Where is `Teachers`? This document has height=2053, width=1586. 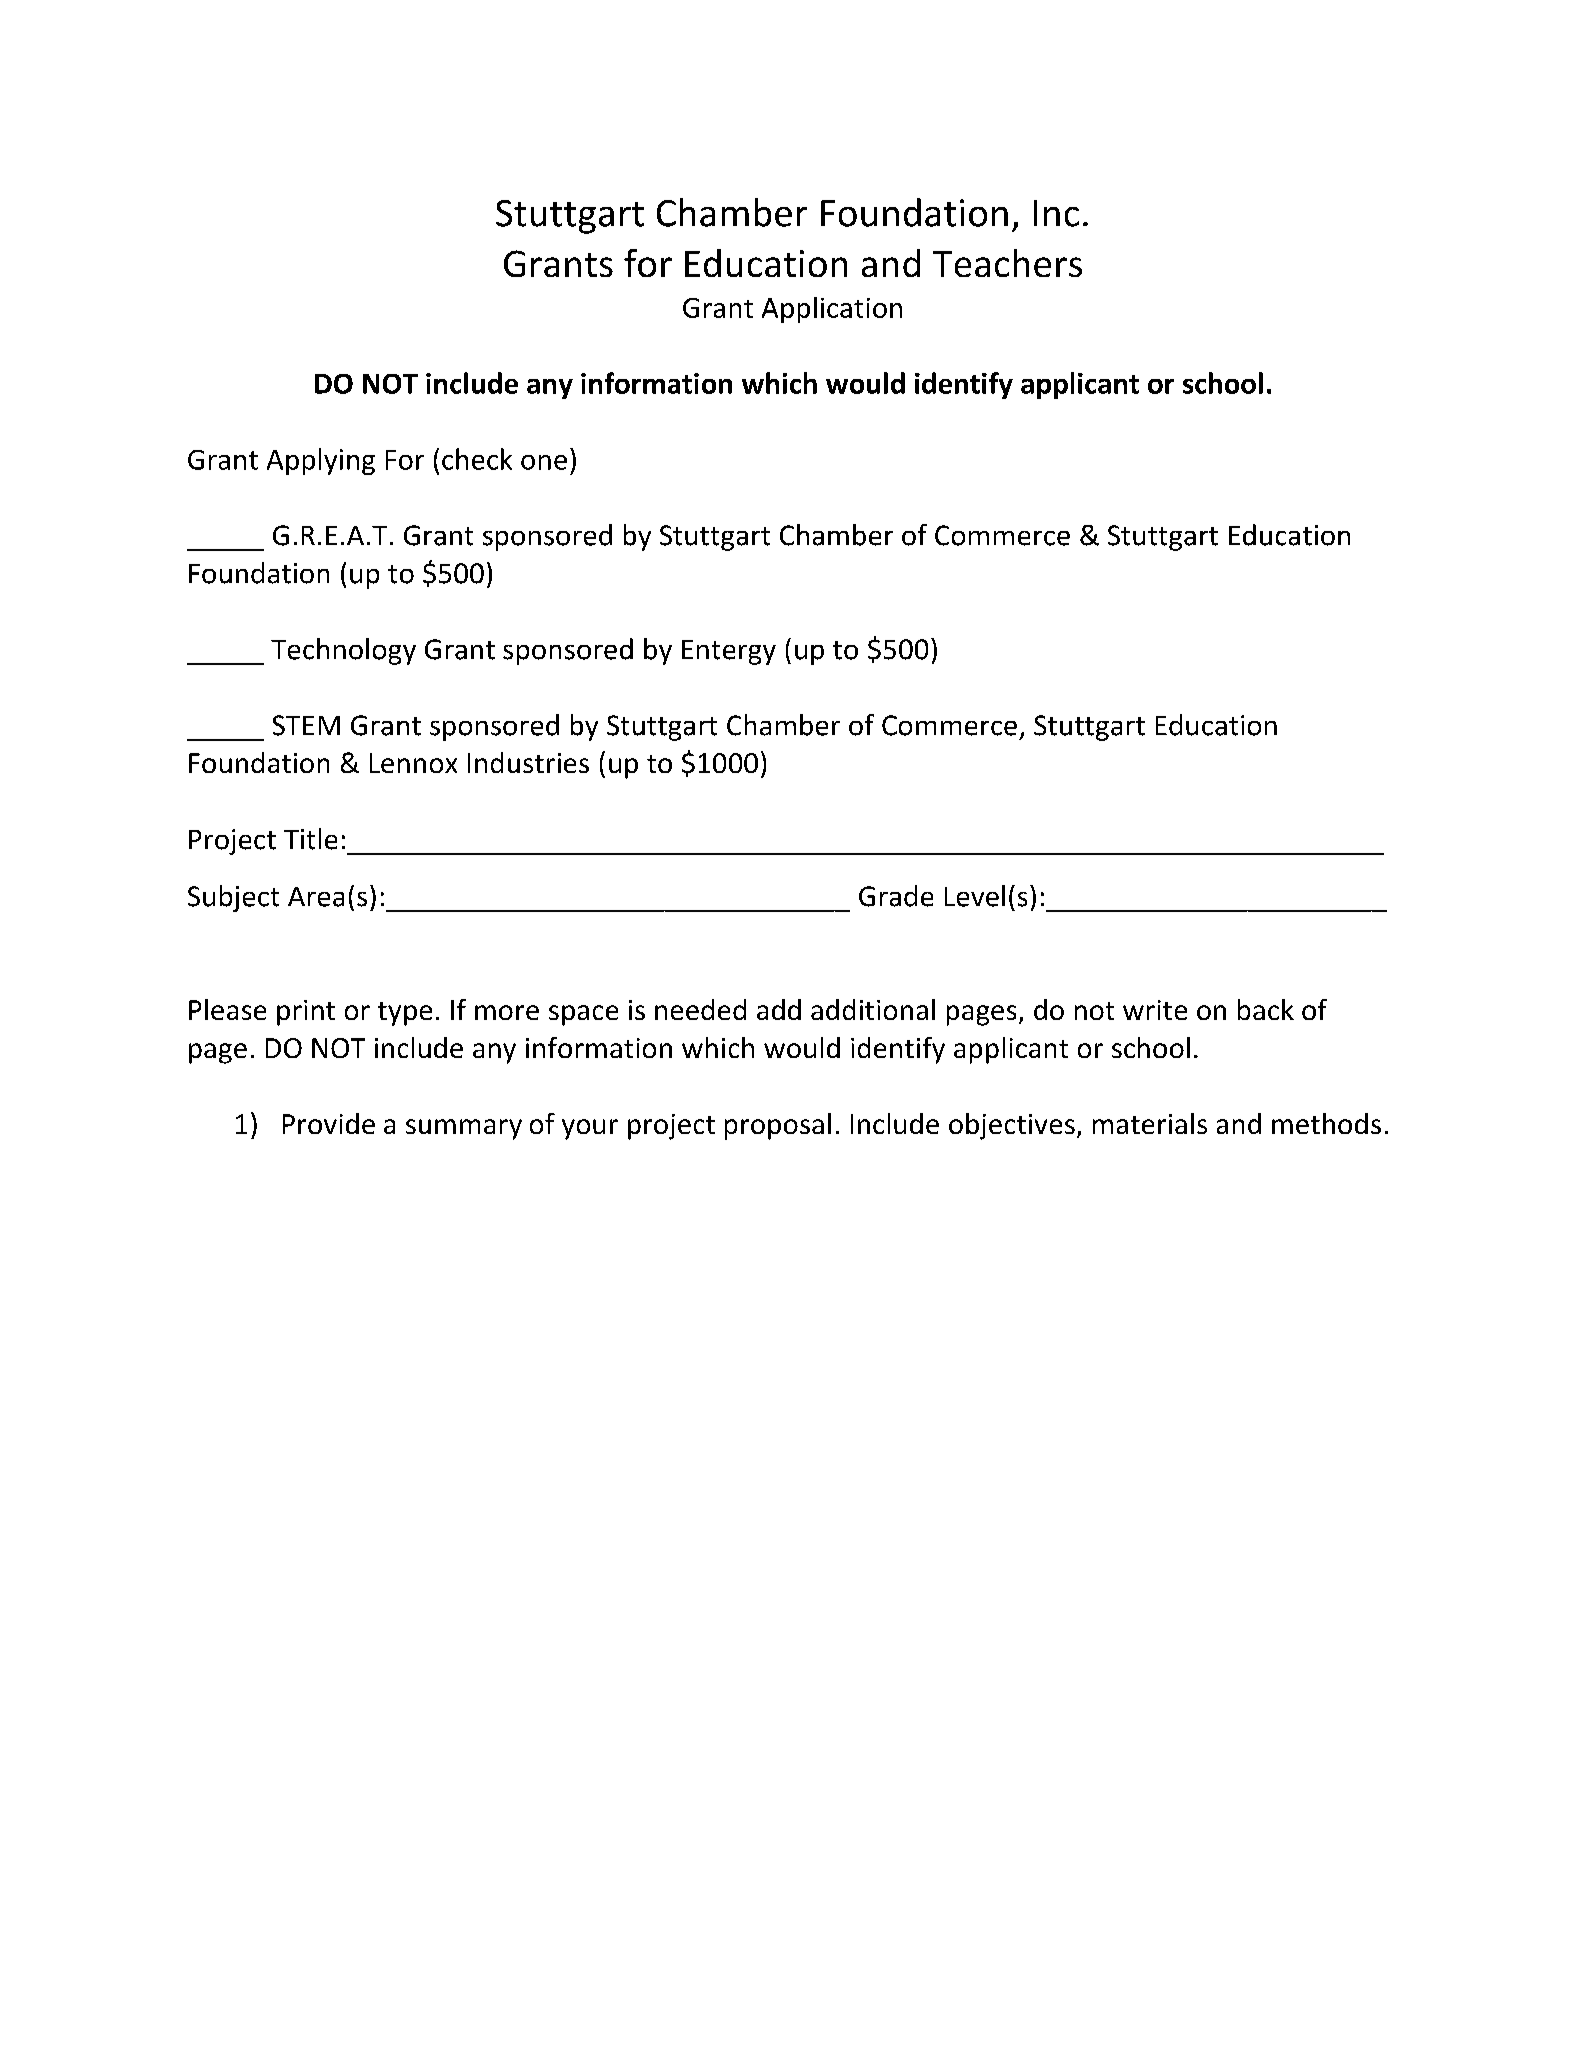 Teachers is located at coordinates (1007, 263).
